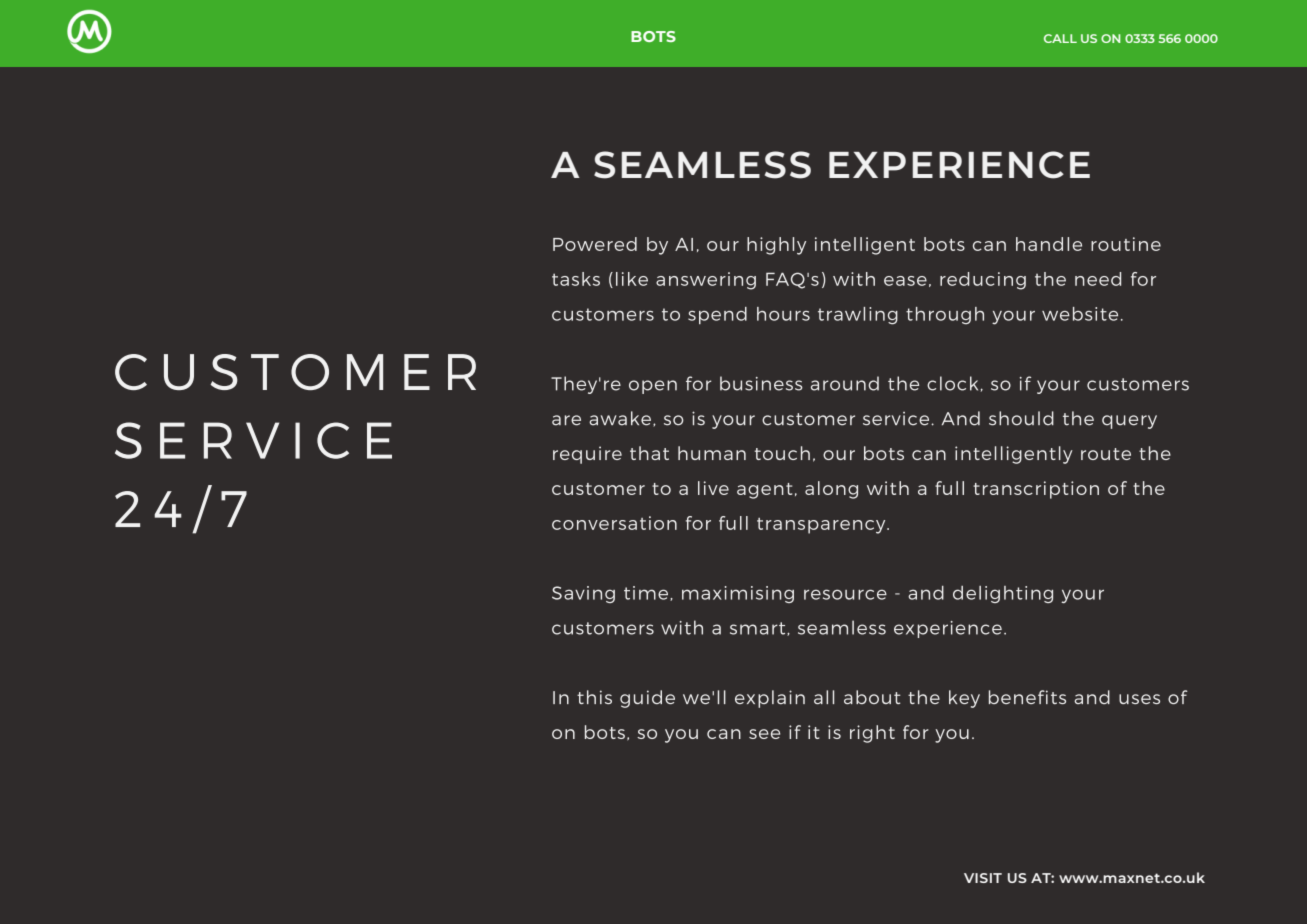 This image has height=924, width=1307. What do you see at coordinates (649, 453) in the image?
I see `that` at bounding box center [649, 453].
